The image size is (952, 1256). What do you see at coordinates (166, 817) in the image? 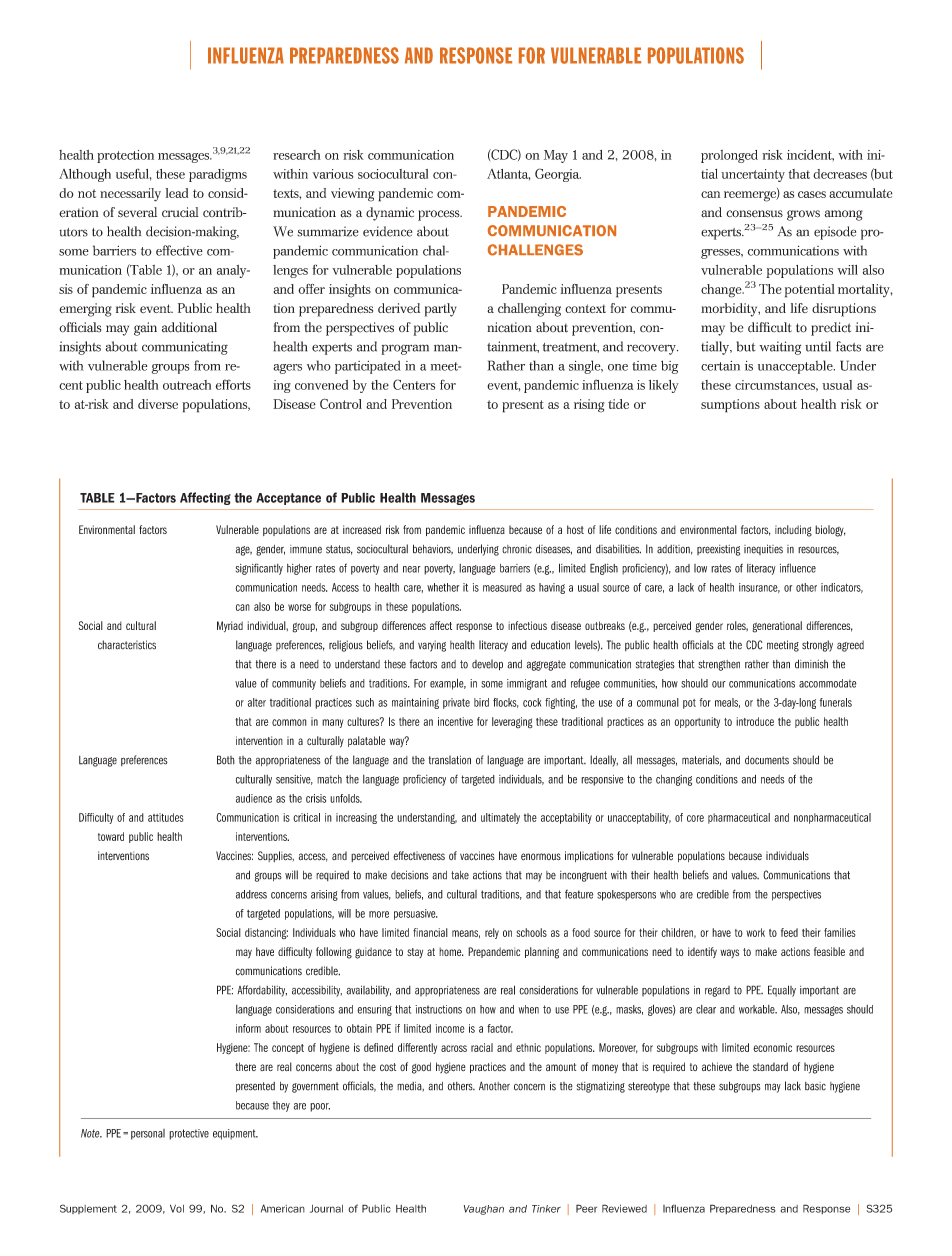
I see `attitudes` at bounding box center [166, 817].
